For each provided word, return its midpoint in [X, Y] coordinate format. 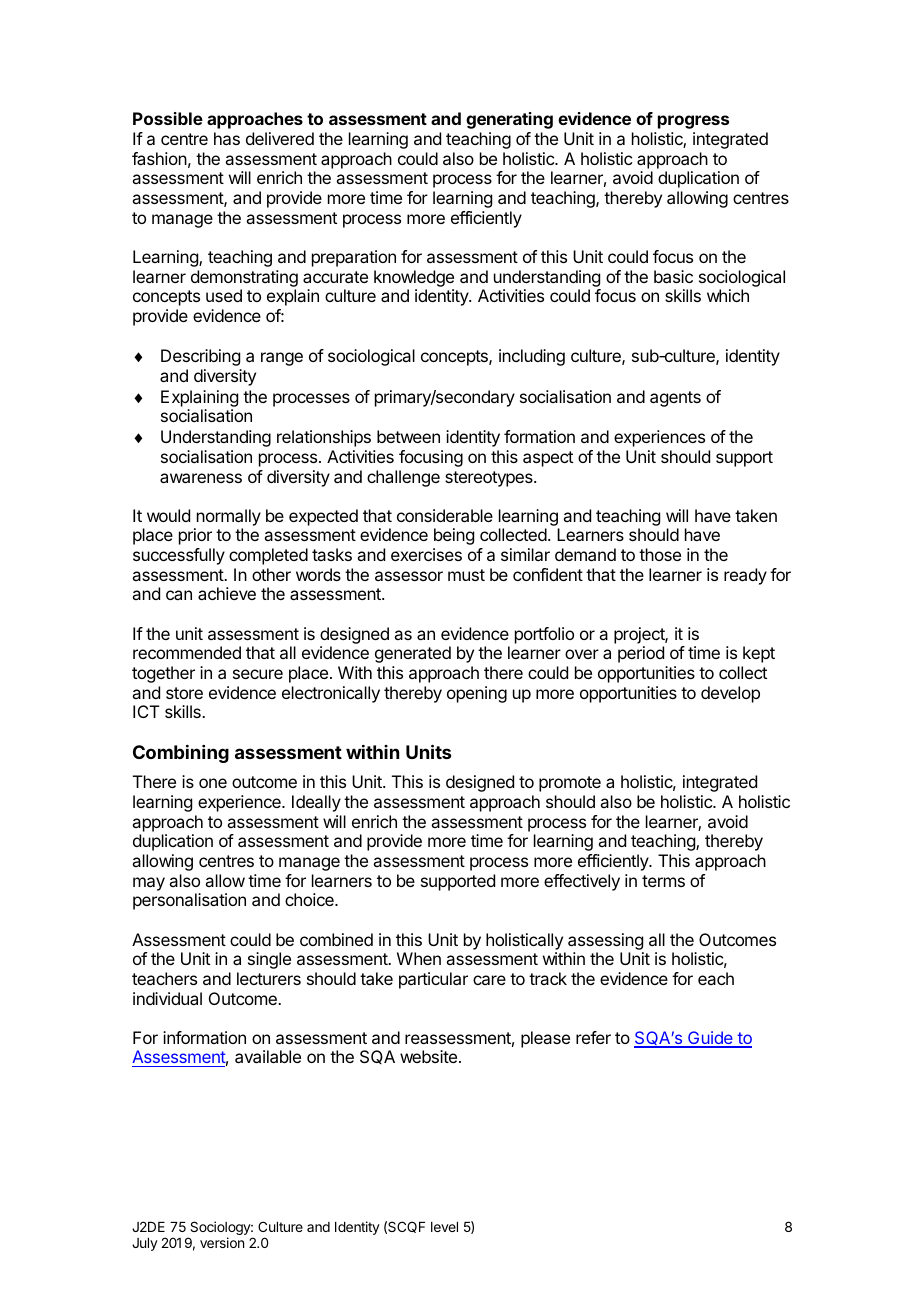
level [444, 1227]
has [227, 138]
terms [663, 881]
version [222, 1242]
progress [693, 122]
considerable [445, 515]
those [660, 554]
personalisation [189, 901]
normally [227, 519]
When [419, 958]
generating [509, 120]
